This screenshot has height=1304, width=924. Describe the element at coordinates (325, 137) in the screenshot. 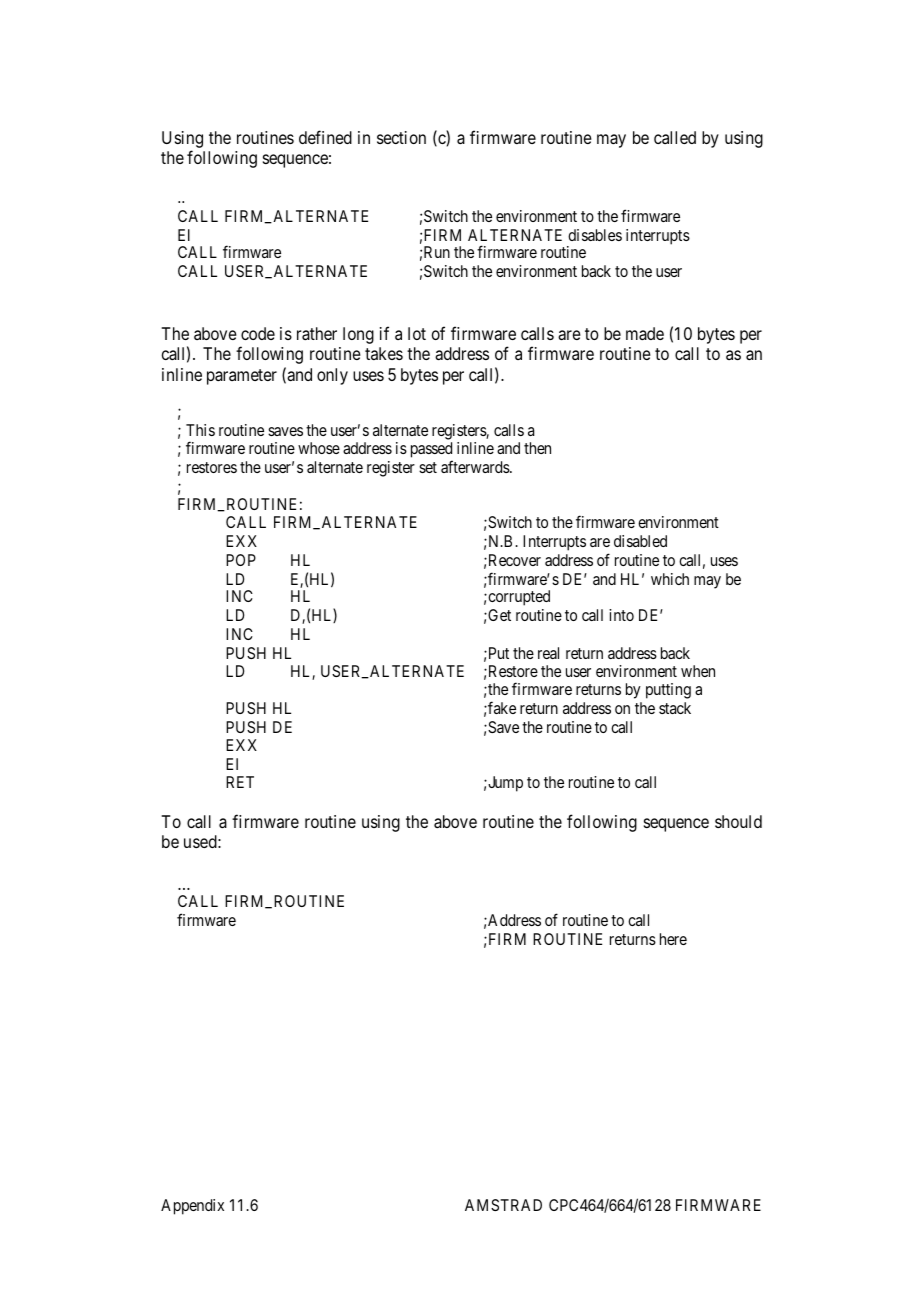

I see `defined` at that location.
